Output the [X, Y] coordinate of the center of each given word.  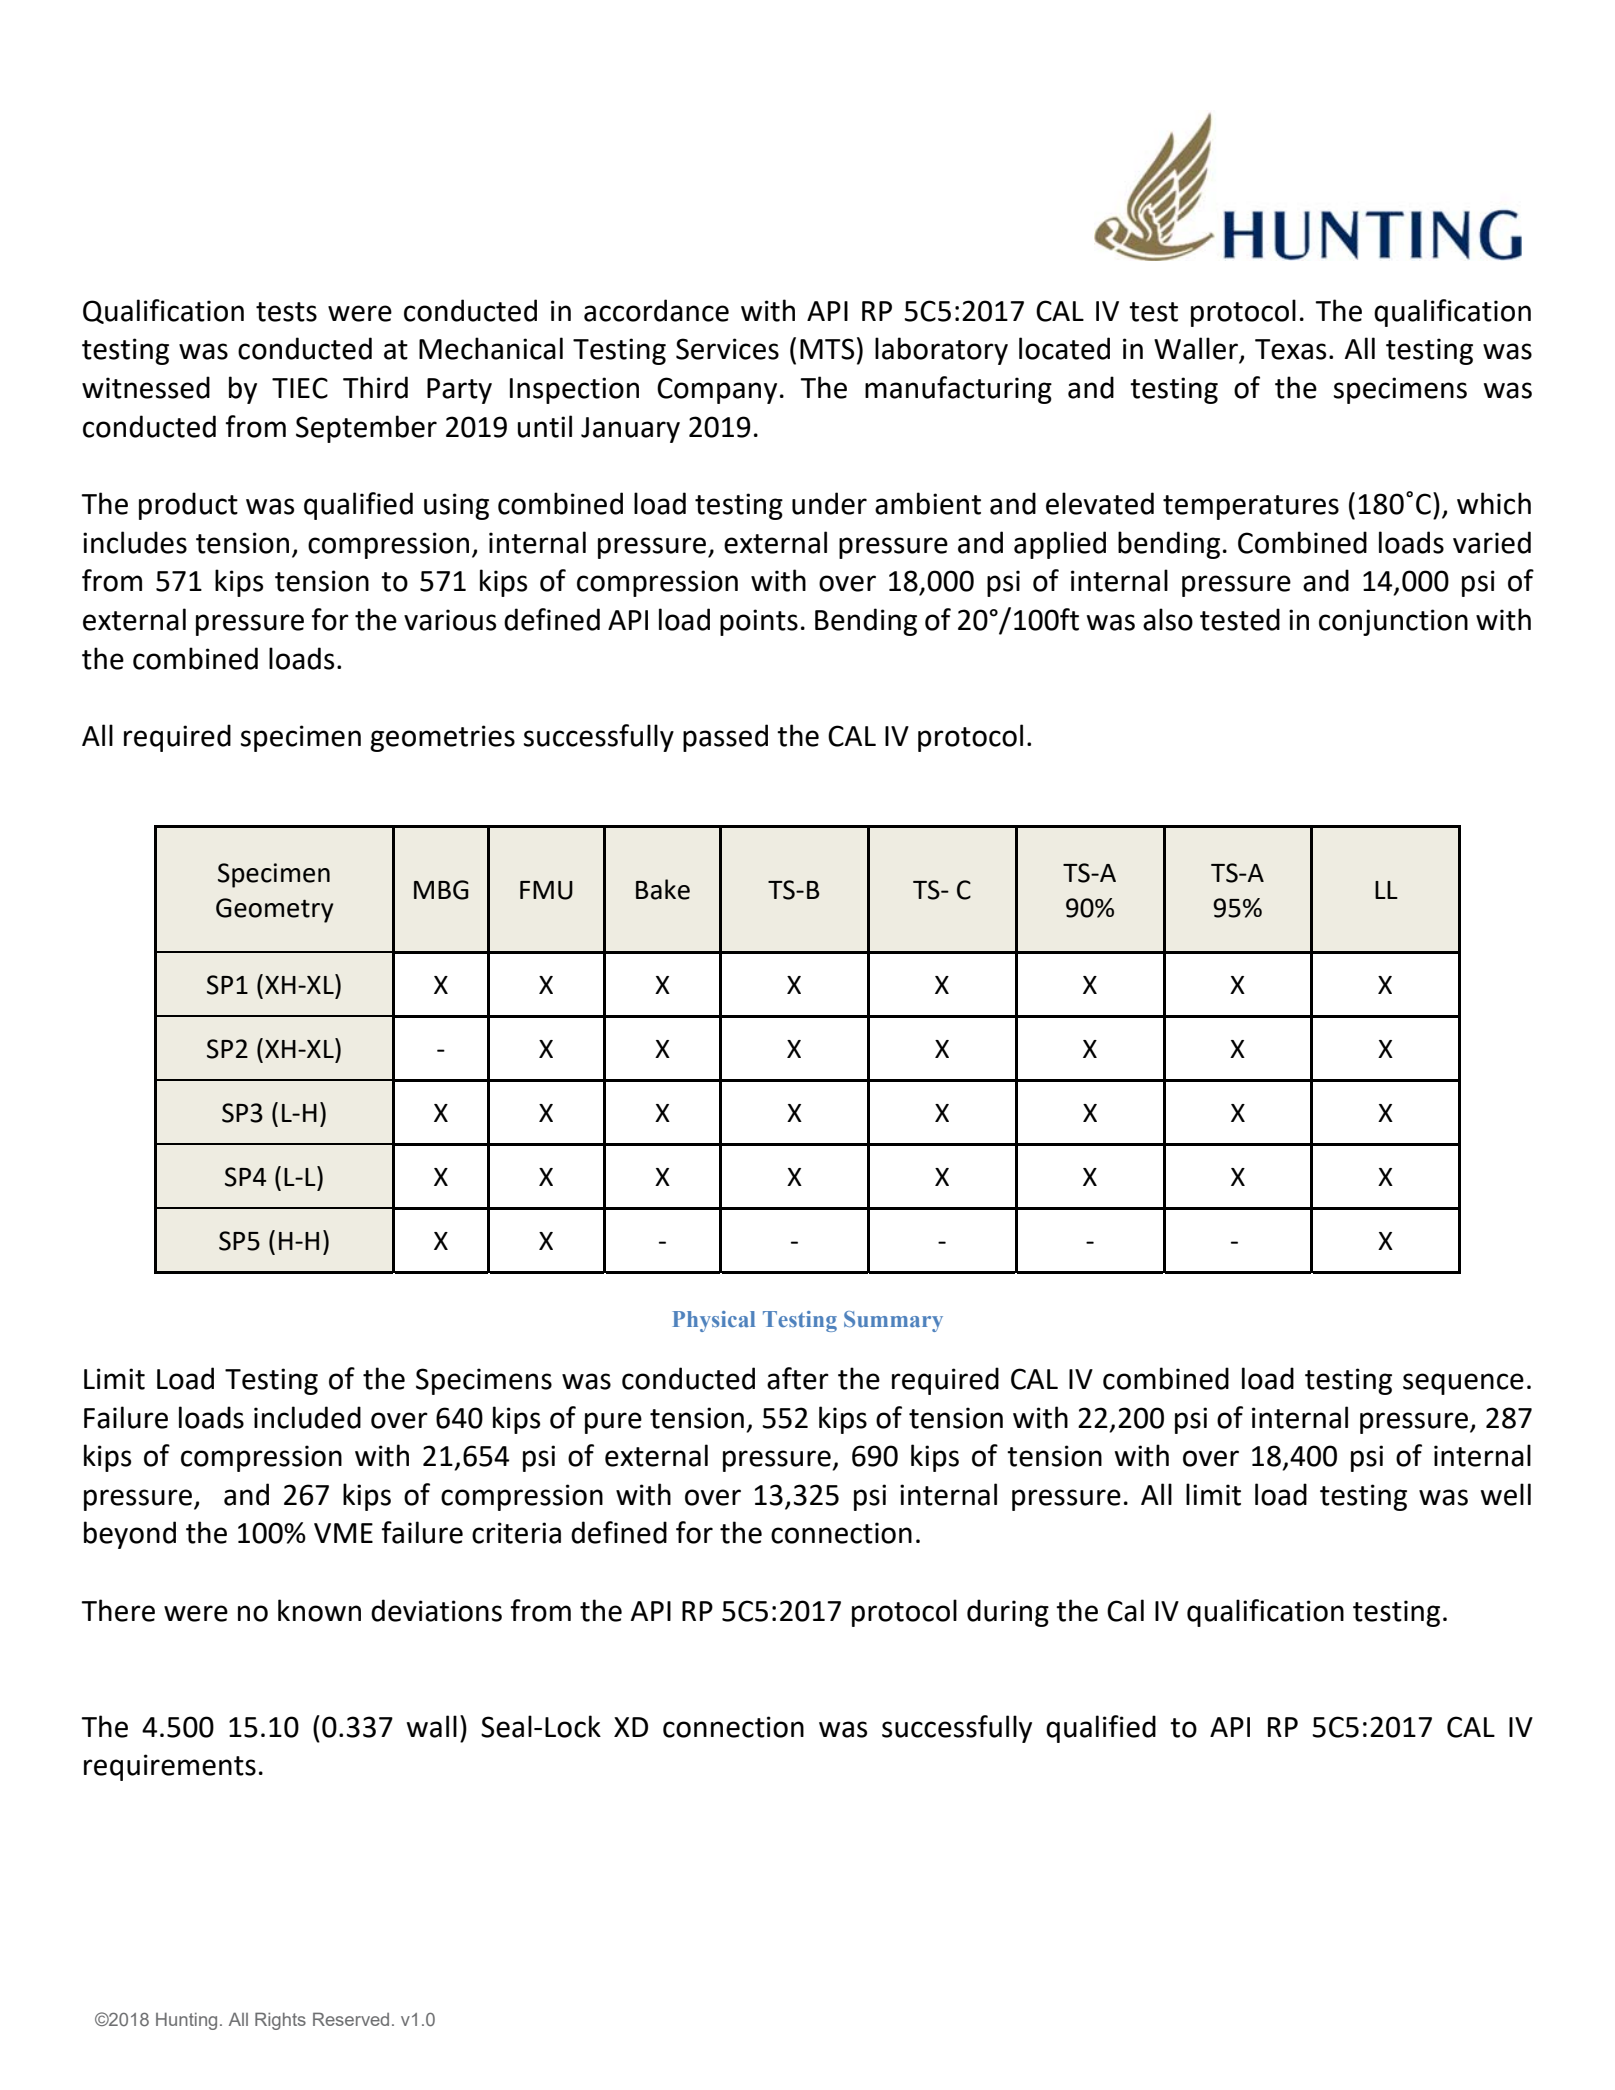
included [307, 1417]
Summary [893, 1321]
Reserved [351, 2019]
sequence [1463, 1384]
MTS [827, 349]
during [1008, 1613]
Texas [1290, 349]
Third [375, 387]
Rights [280, 2021]
